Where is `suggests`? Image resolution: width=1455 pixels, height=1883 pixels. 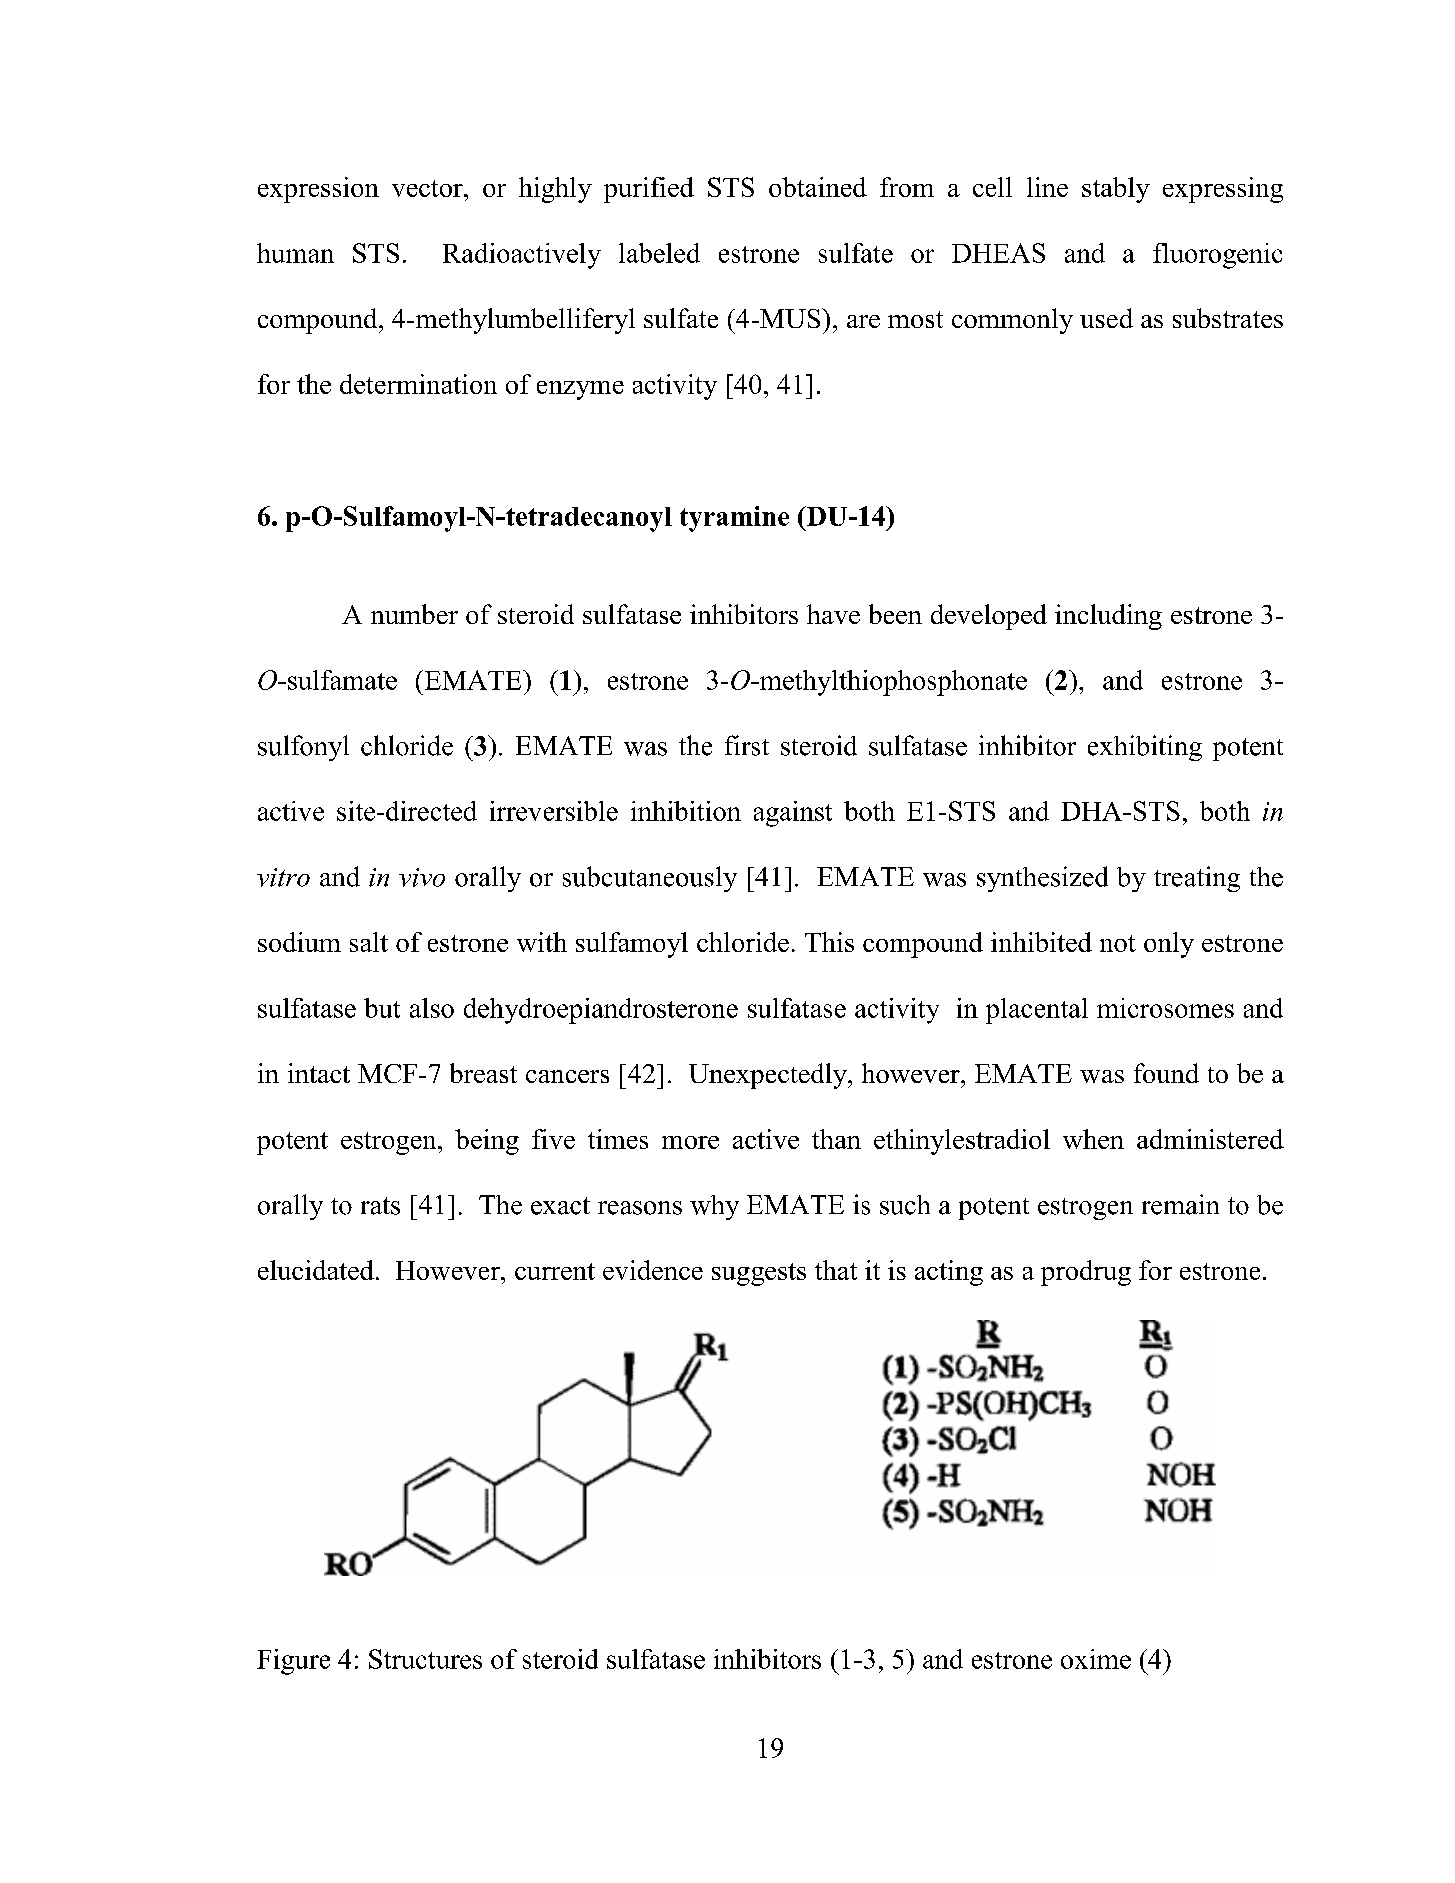 suggests is located at coordinates (759, 1274).
